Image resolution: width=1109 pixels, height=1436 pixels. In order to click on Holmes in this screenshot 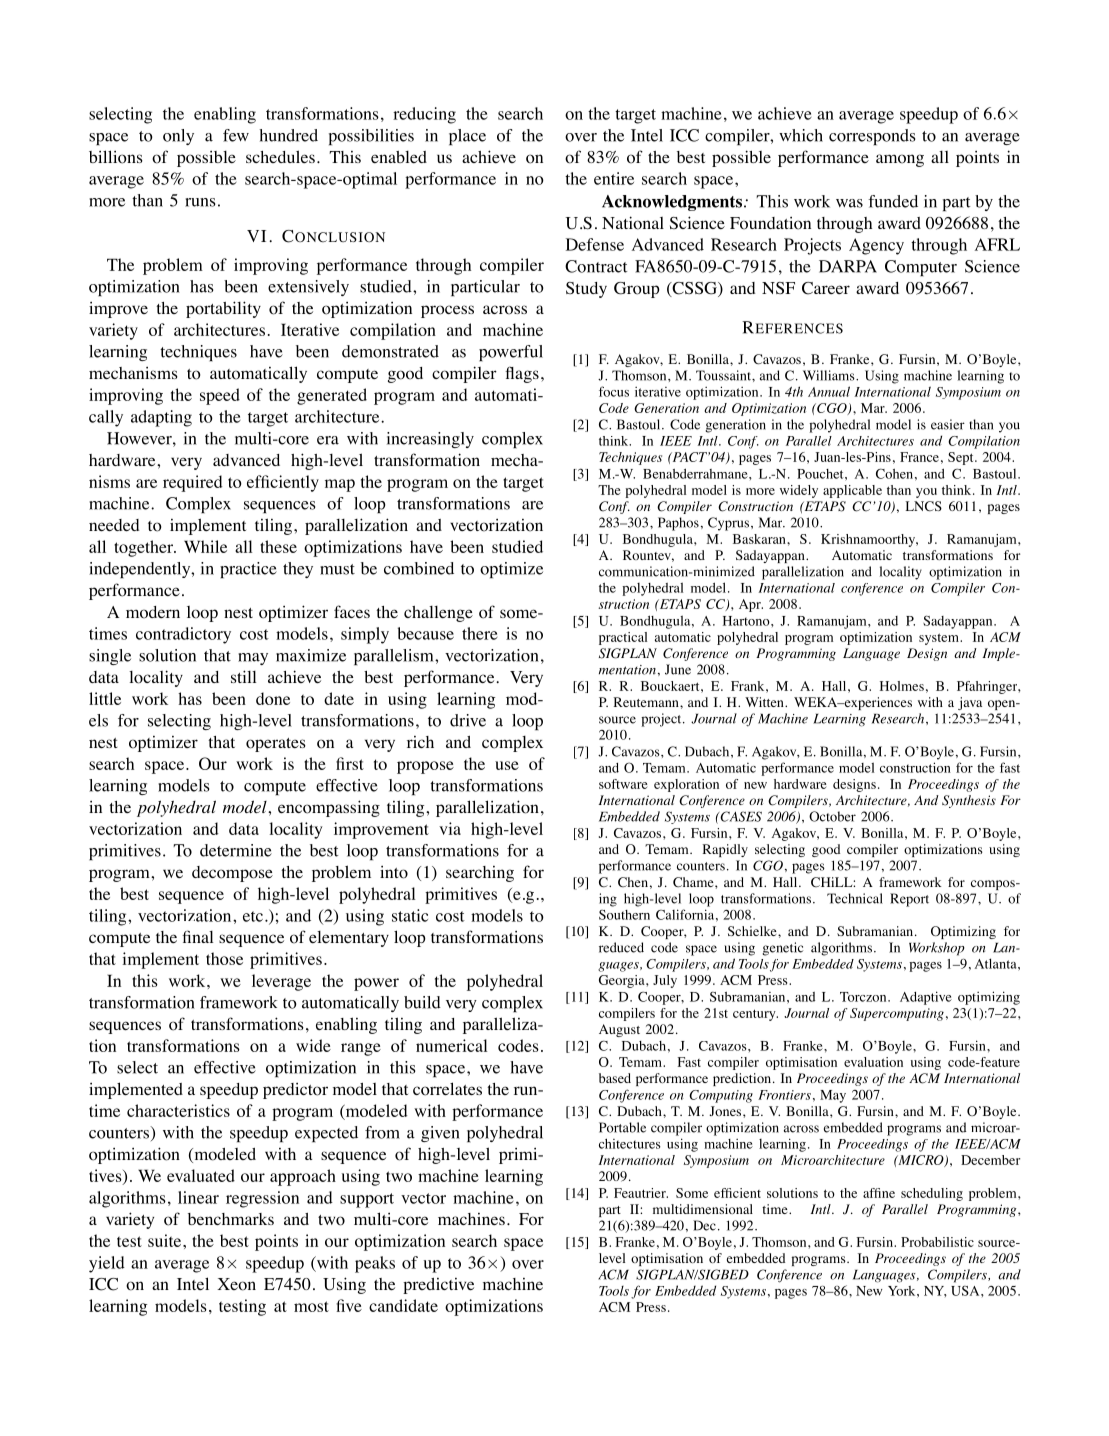, I will do `click(902, 686)`.
